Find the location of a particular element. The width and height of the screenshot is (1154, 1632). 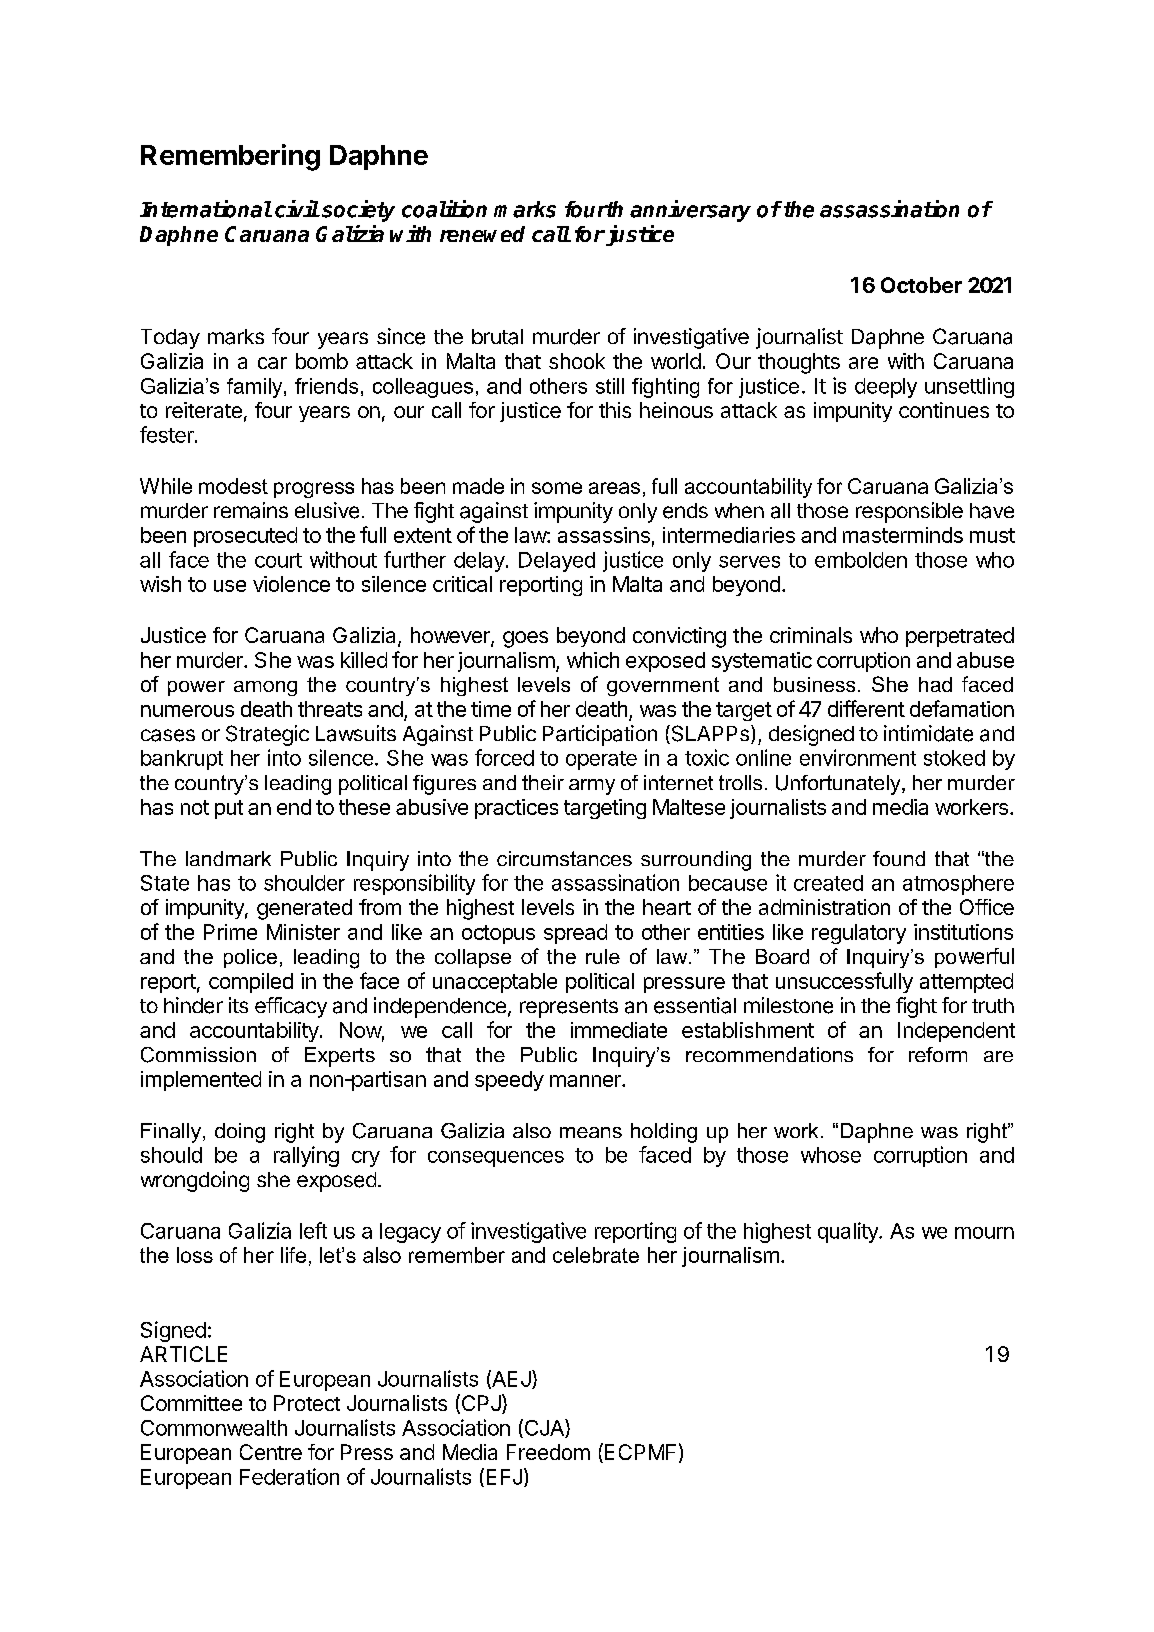

represents is located at coordinates (569, 1008).
